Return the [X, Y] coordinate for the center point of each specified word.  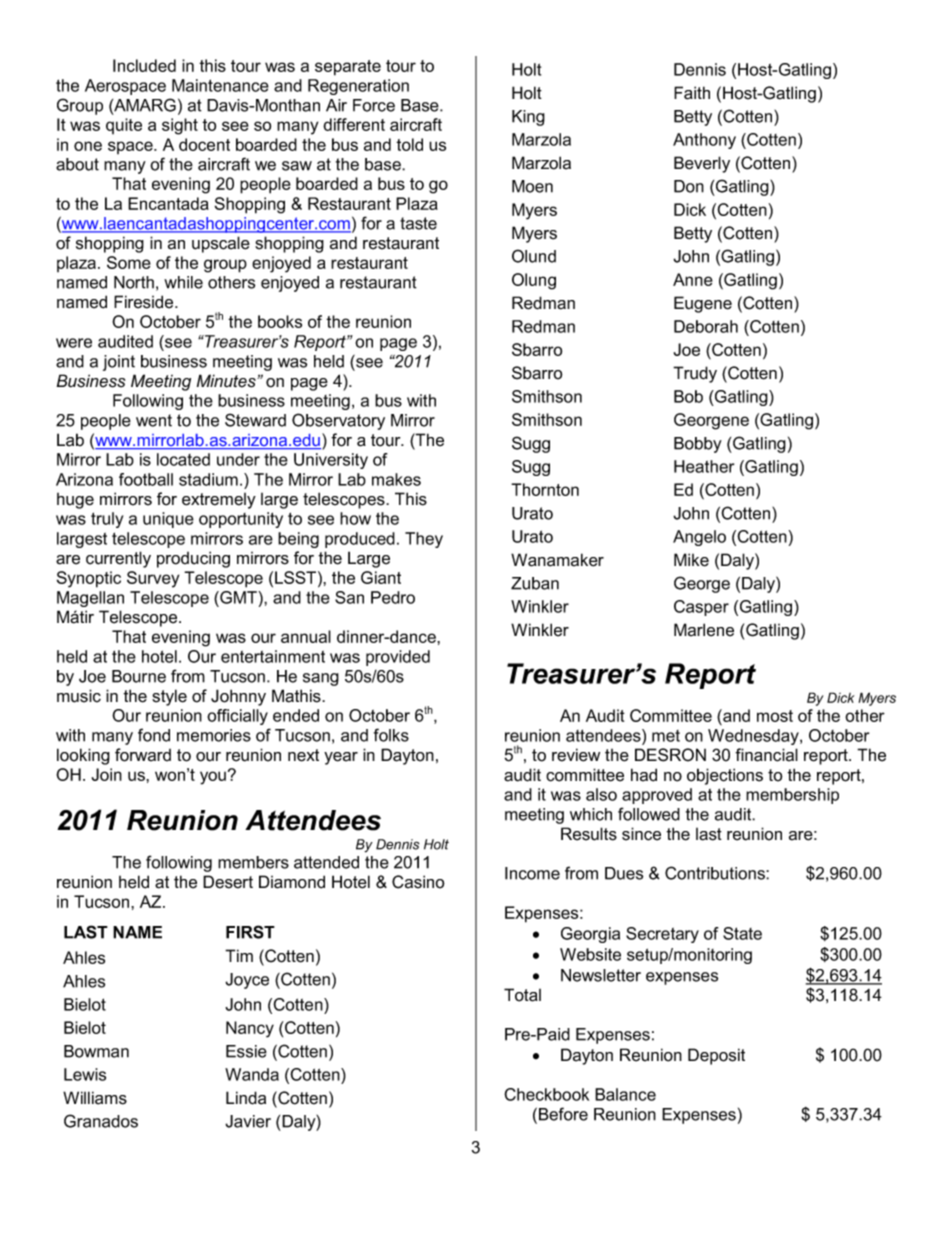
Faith [692, 93]
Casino [418, 882]
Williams [95, 1098]
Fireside [145, 302]
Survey [153, 579]
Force [374, 105]
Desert [228, 882]
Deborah [706, 326]
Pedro [393, 597]
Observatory [338, 421]
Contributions [716, 873]
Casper [701, 608]
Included [144, 65]
